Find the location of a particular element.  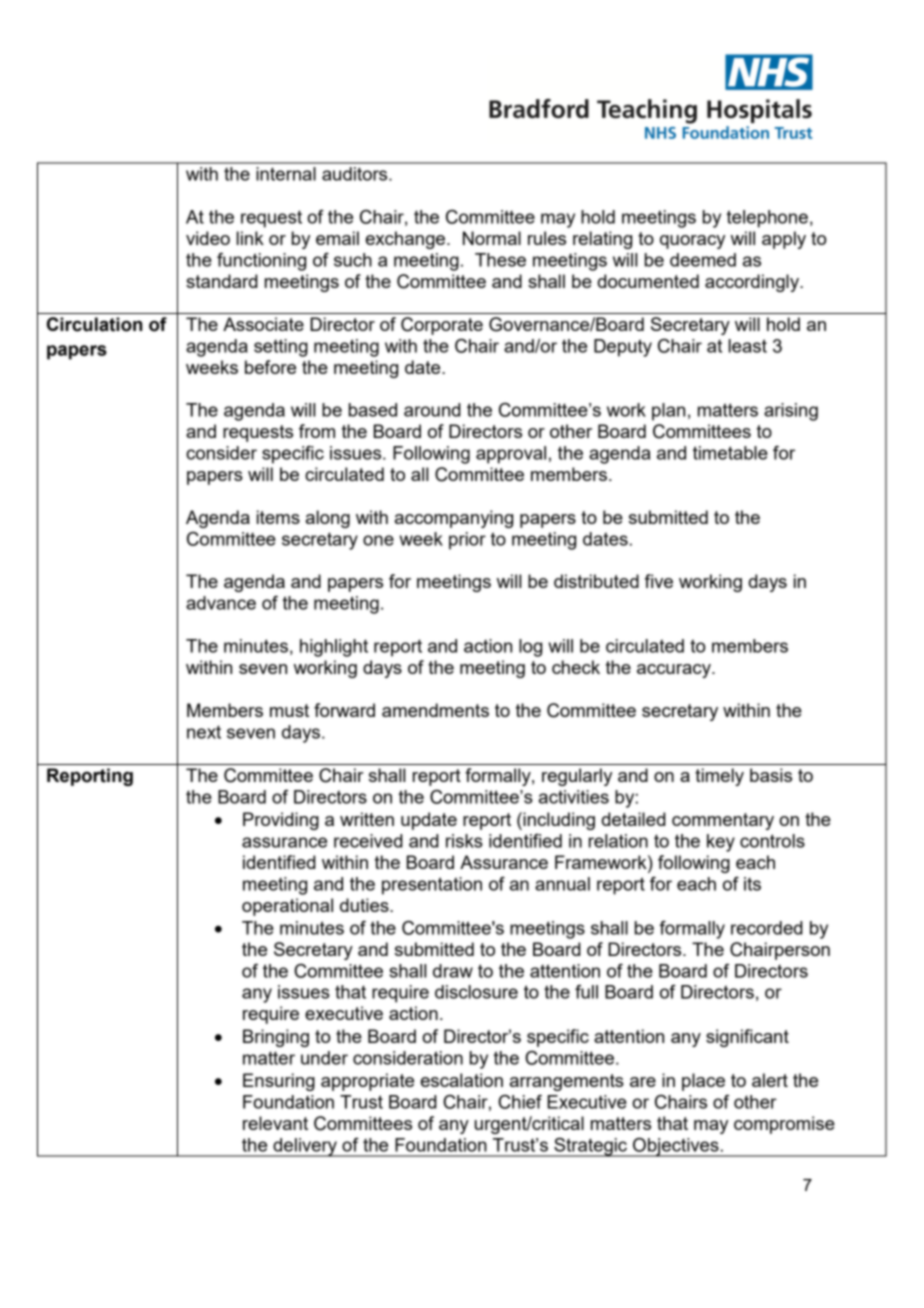

around is located at coordinates (432, 410).
